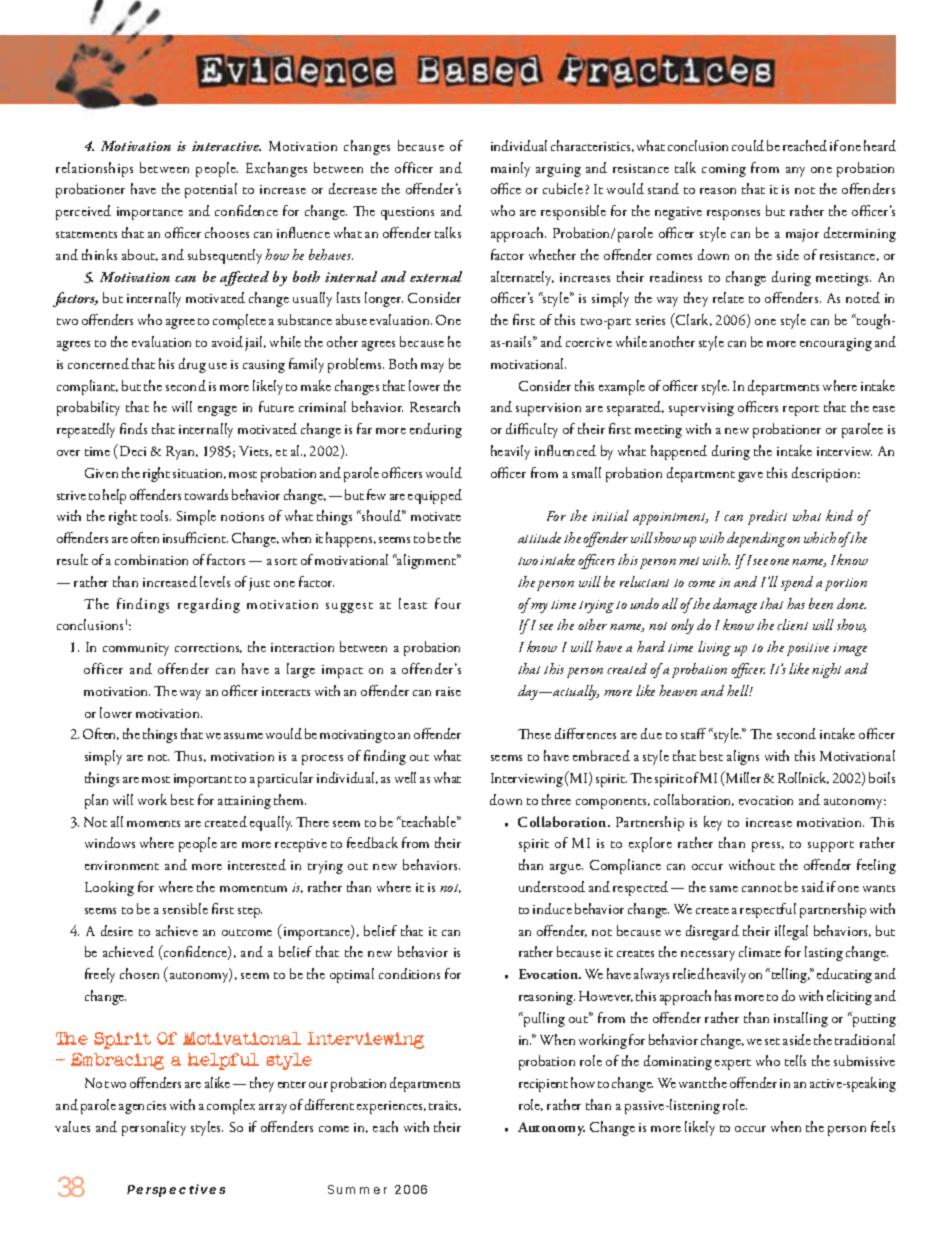 The image size is (952, 1233). Describe the element at coordinates (153, 823) in the screenshot. I see `moments` at that location.
